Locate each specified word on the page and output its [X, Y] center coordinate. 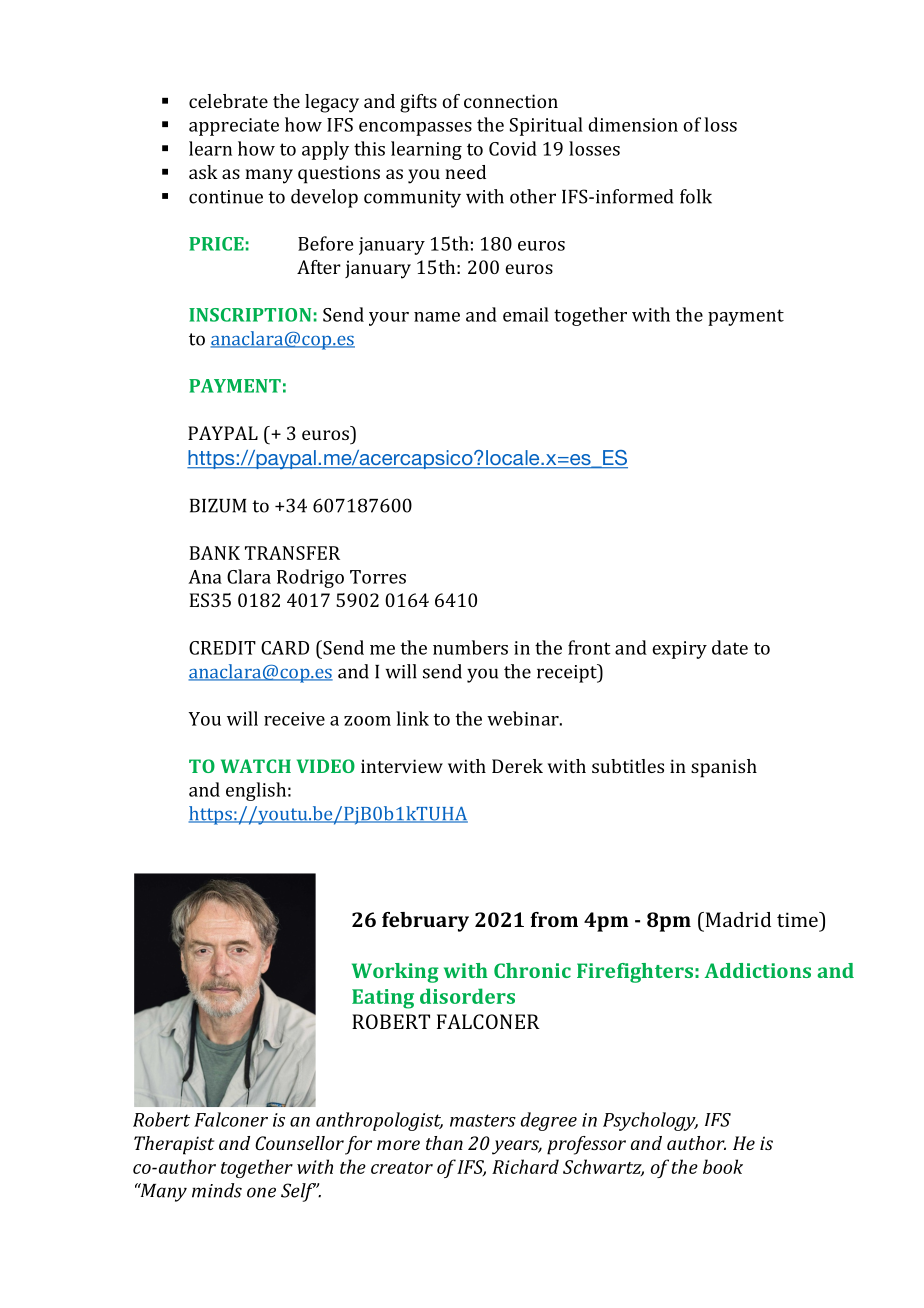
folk [696, 196]
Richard [525, 1166]
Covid [513, 148]
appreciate [234, 127]
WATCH [256, 766]
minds [217, 1190]
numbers [470, 647]
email [526, 314]
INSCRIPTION [250, 315]
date [730, 647]
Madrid [737, 919]
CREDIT [222, 648]
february [425, 922]
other [533, 196]
